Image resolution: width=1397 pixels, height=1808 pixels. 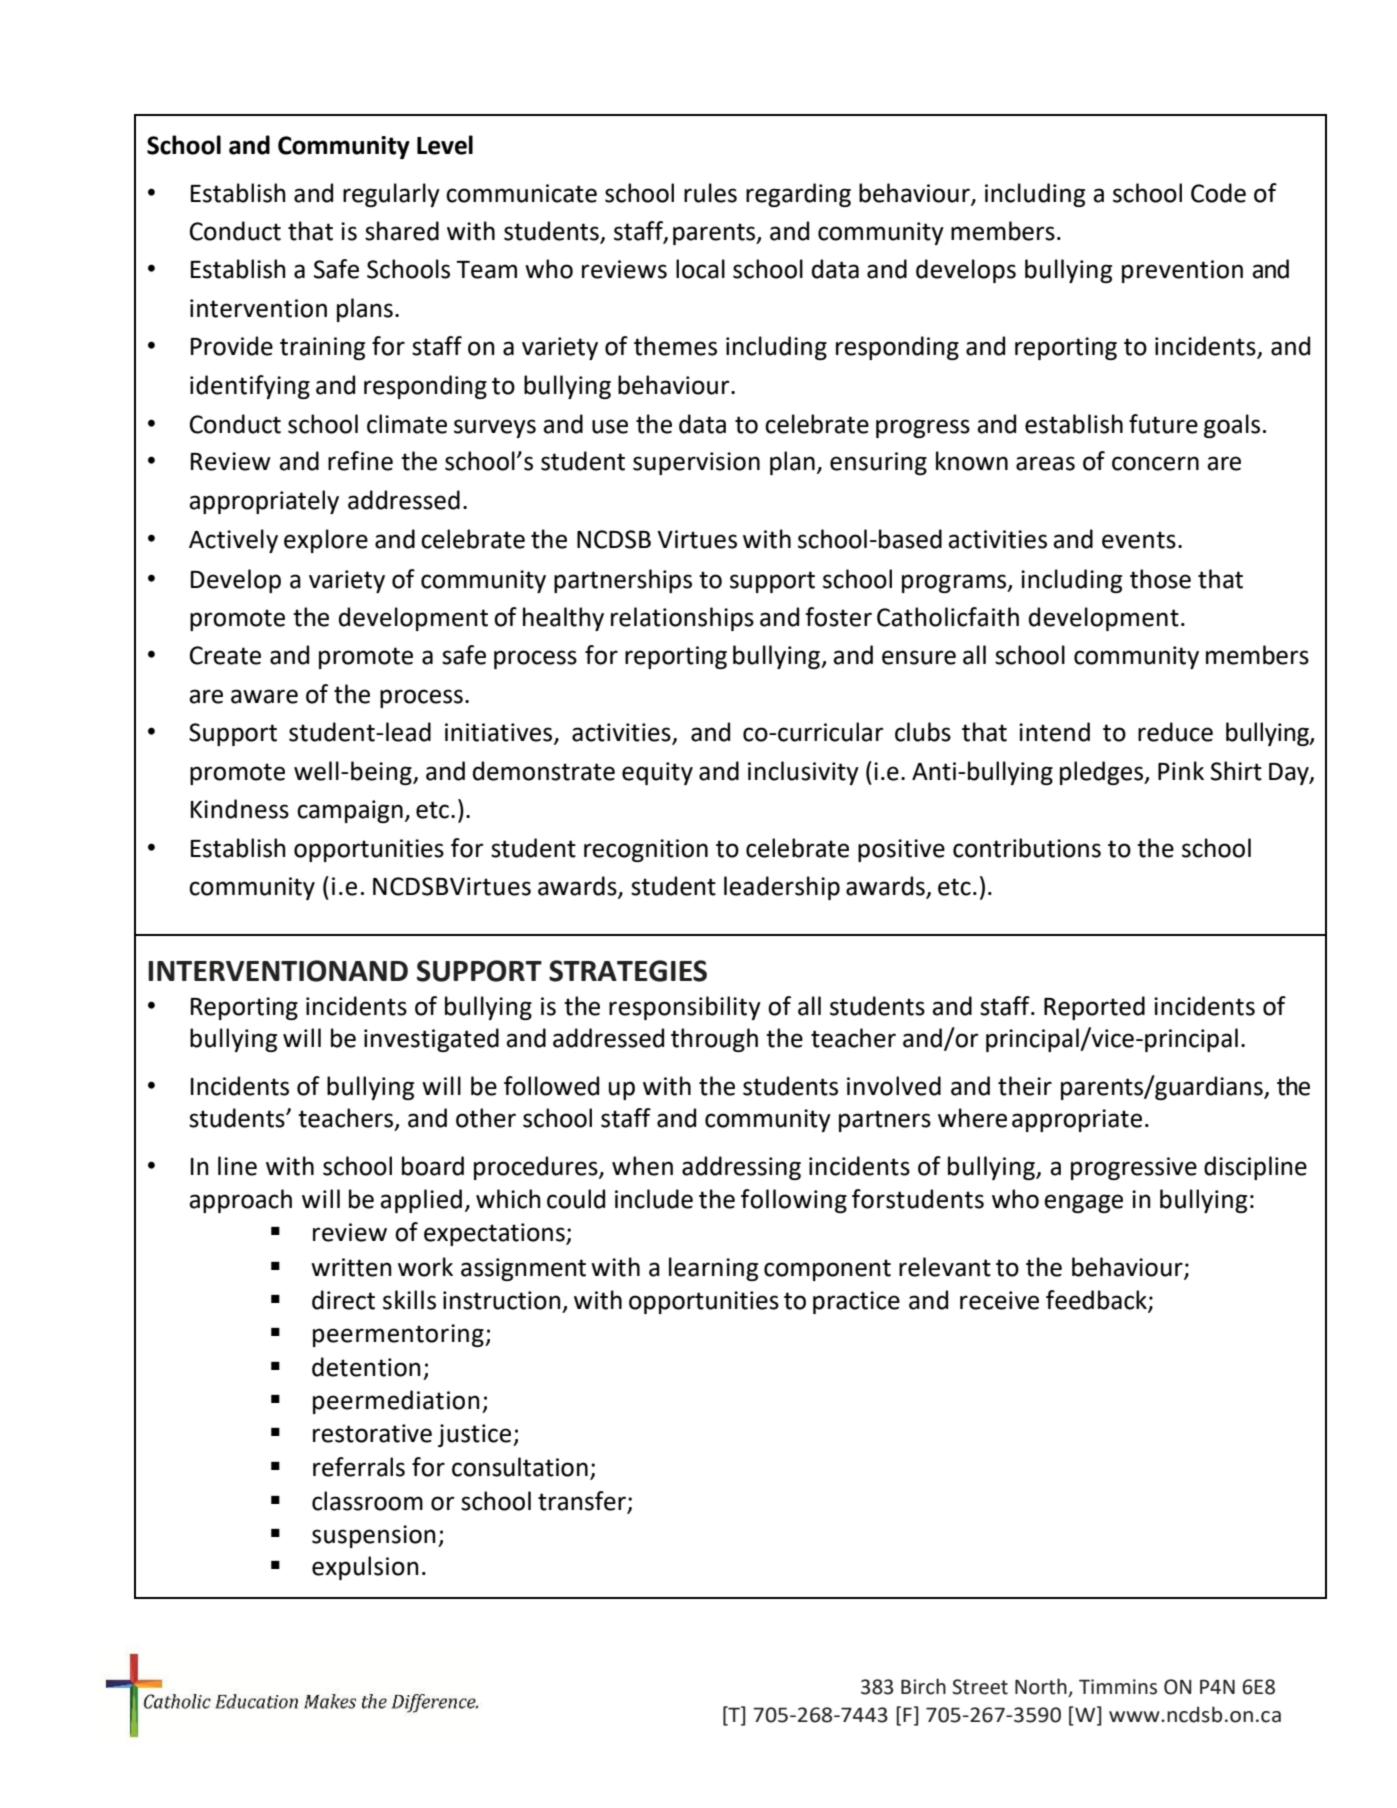 What do you see at coordinates (1218, 193) in the screenshot?
I see `Code` at bounding box center [1218, 193].
